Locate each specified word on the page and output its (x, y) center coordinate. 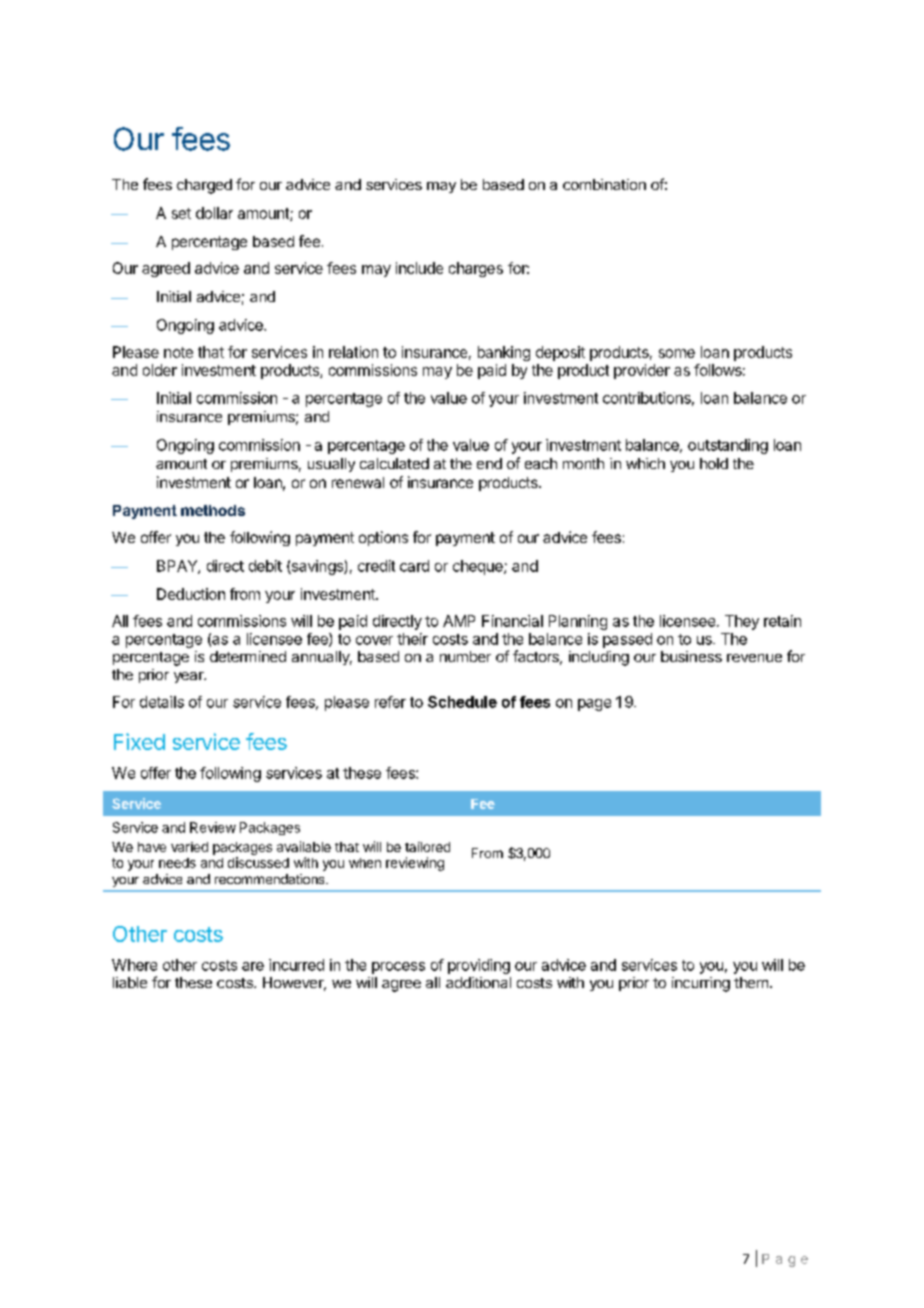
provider (642, 371)
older (160, 370)
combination (604, 184)
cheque (479, 567)
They (742, 622)
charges (476, 269)
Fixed (139, 741)
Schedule (462, 702)
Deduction (191, 594)
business (691, 656)
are (253, 966)
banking (504, 353)
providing (479, 966)
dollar (214, 213)
